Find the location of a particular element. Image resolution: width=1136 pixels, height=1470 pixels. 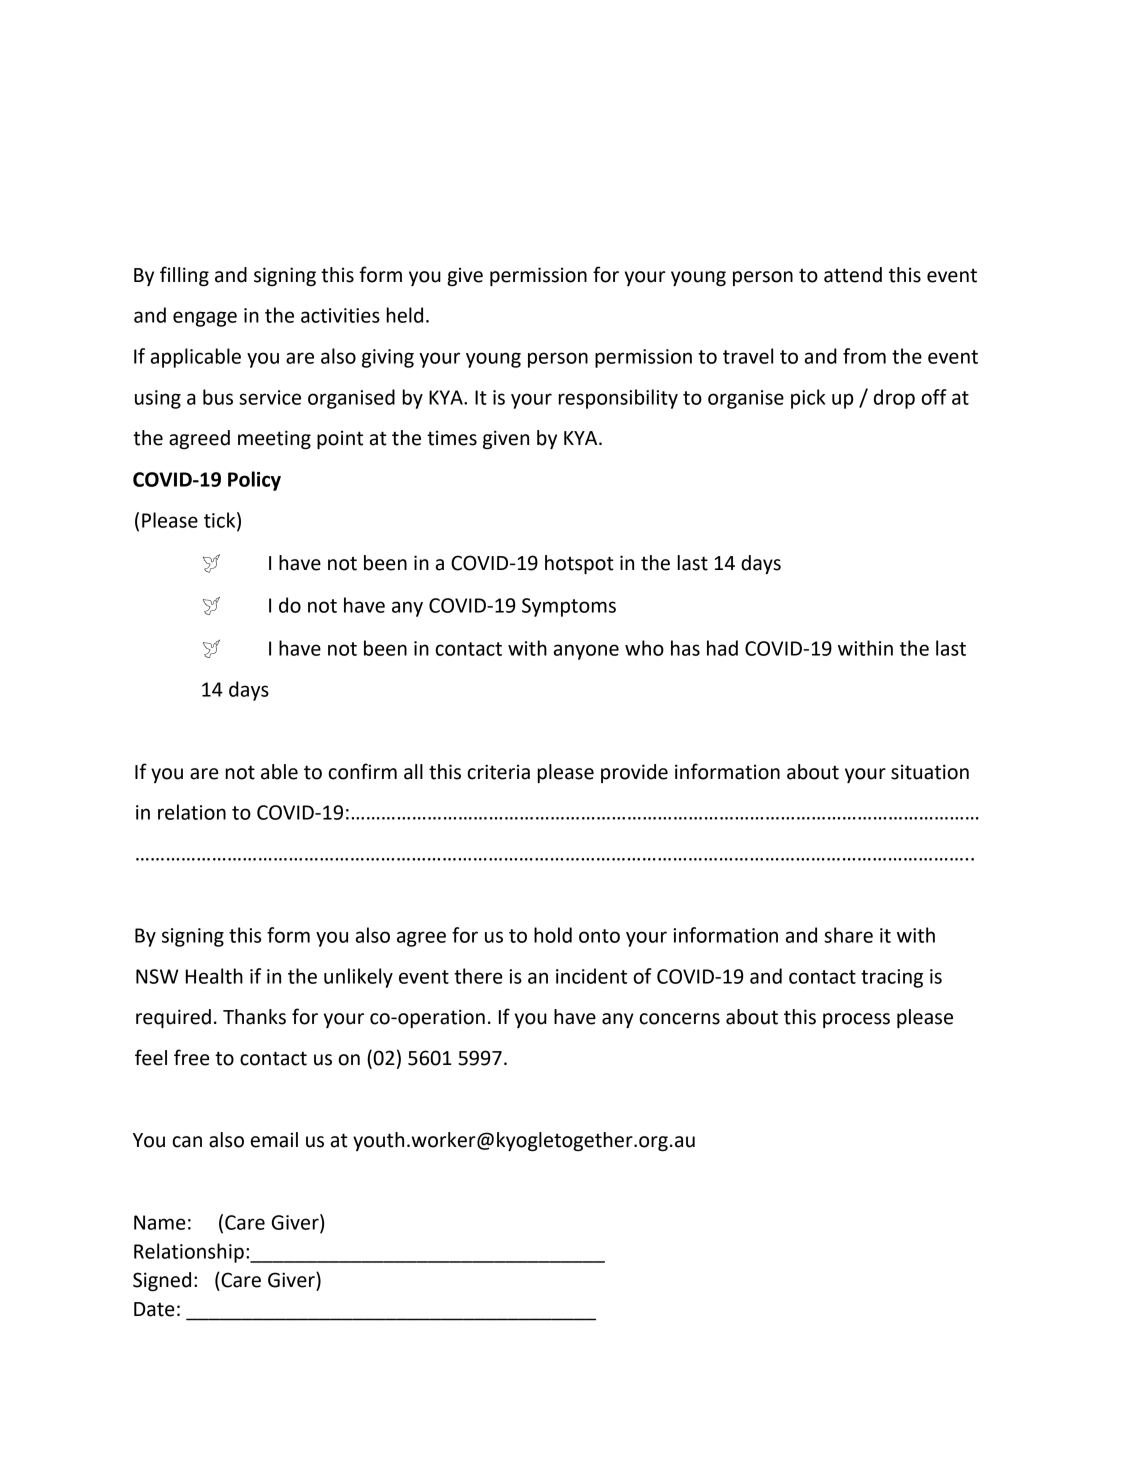

held is located at coordinates (405, 315).
